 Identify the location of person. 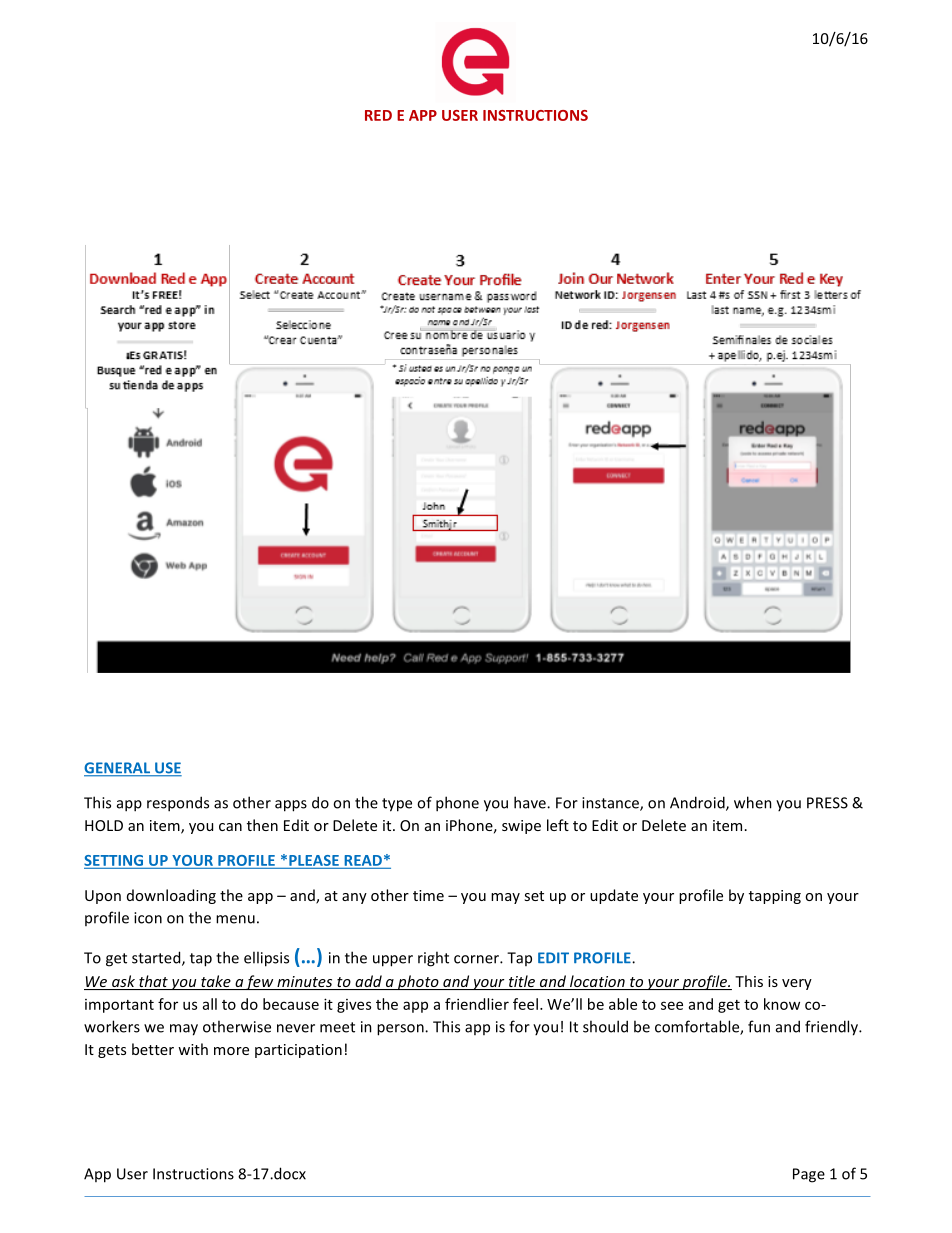
(401, 1030).
